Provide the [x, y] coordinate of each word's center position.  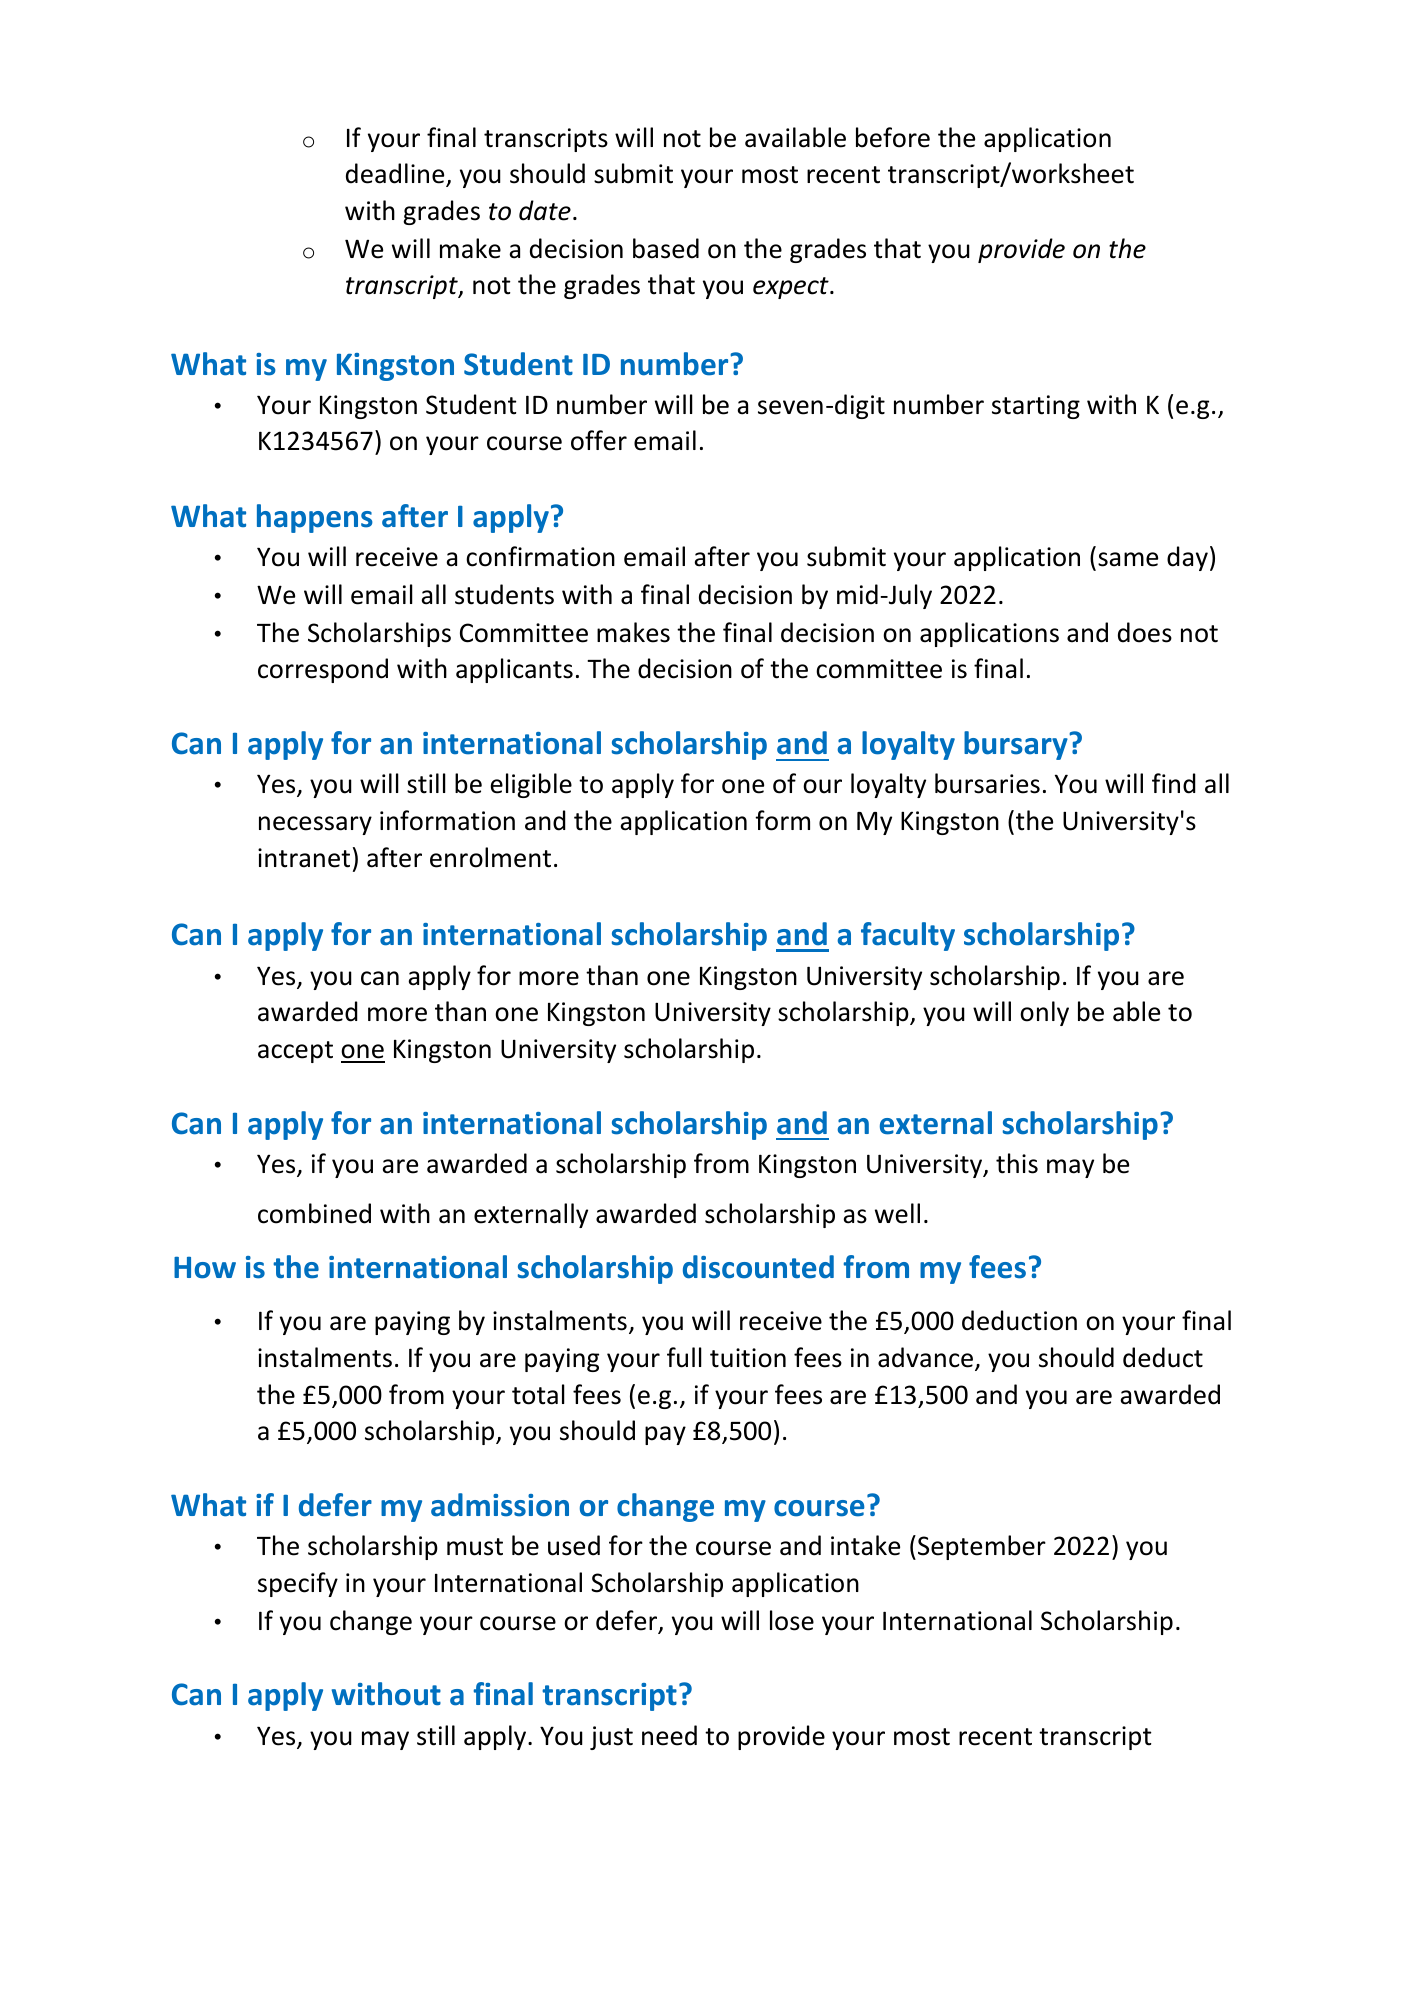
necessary [315, 825]
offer [599, 440]
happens [315, 518]
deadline [396, 174]
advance [927, 1358]
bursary [1017, 745]
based [666, 248]
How [205, 1267]
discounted [758, 1267]
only [1044, 1013]
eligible [531, 785]
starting [1036, 407]
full [684, 1357]
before [893, 137]
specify [298, 1584]
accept [295, 1052]
